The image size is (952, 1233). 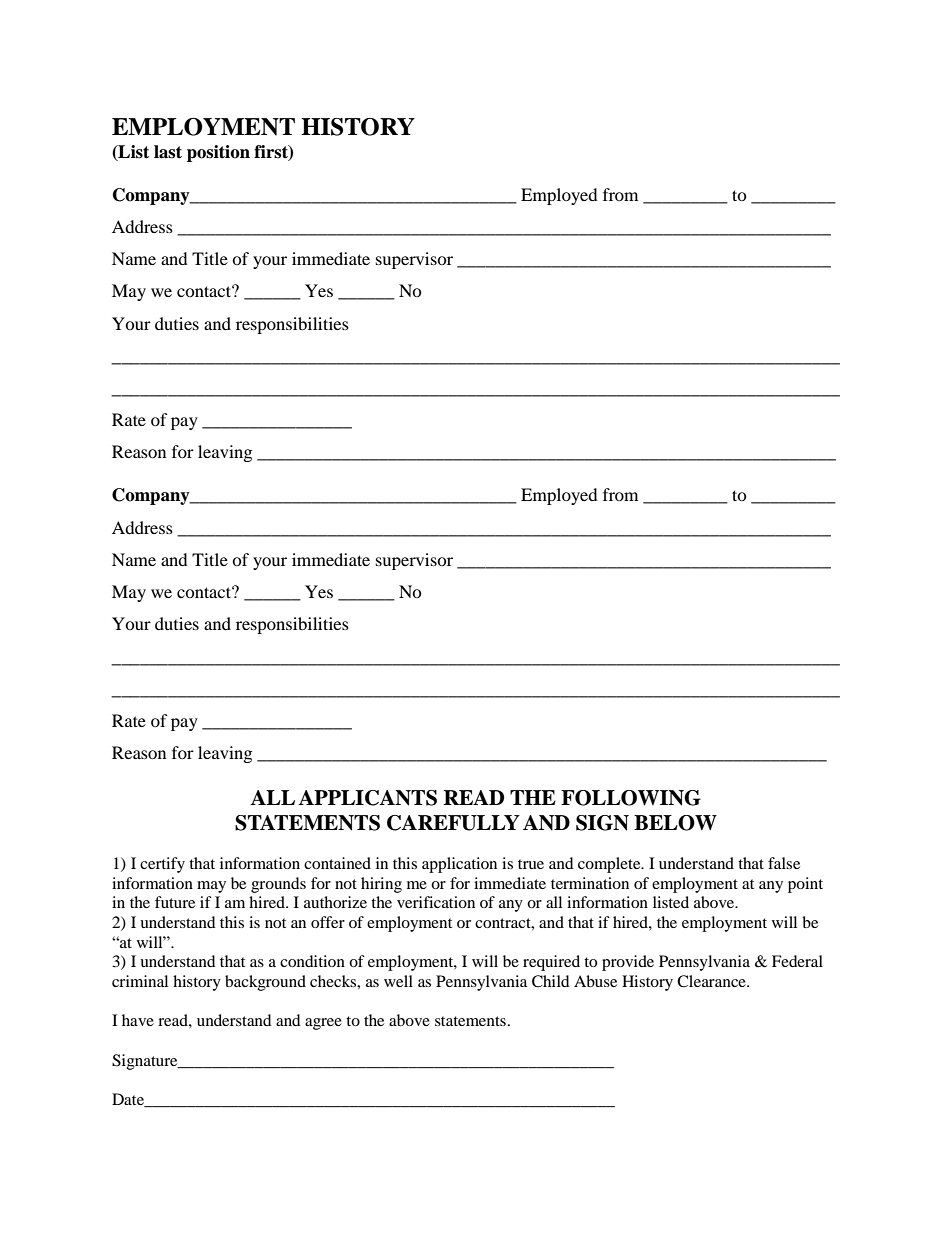 What do you see at coordinates (610, 865) in the document?
I see `complete` at bounding box center [610, 865].
